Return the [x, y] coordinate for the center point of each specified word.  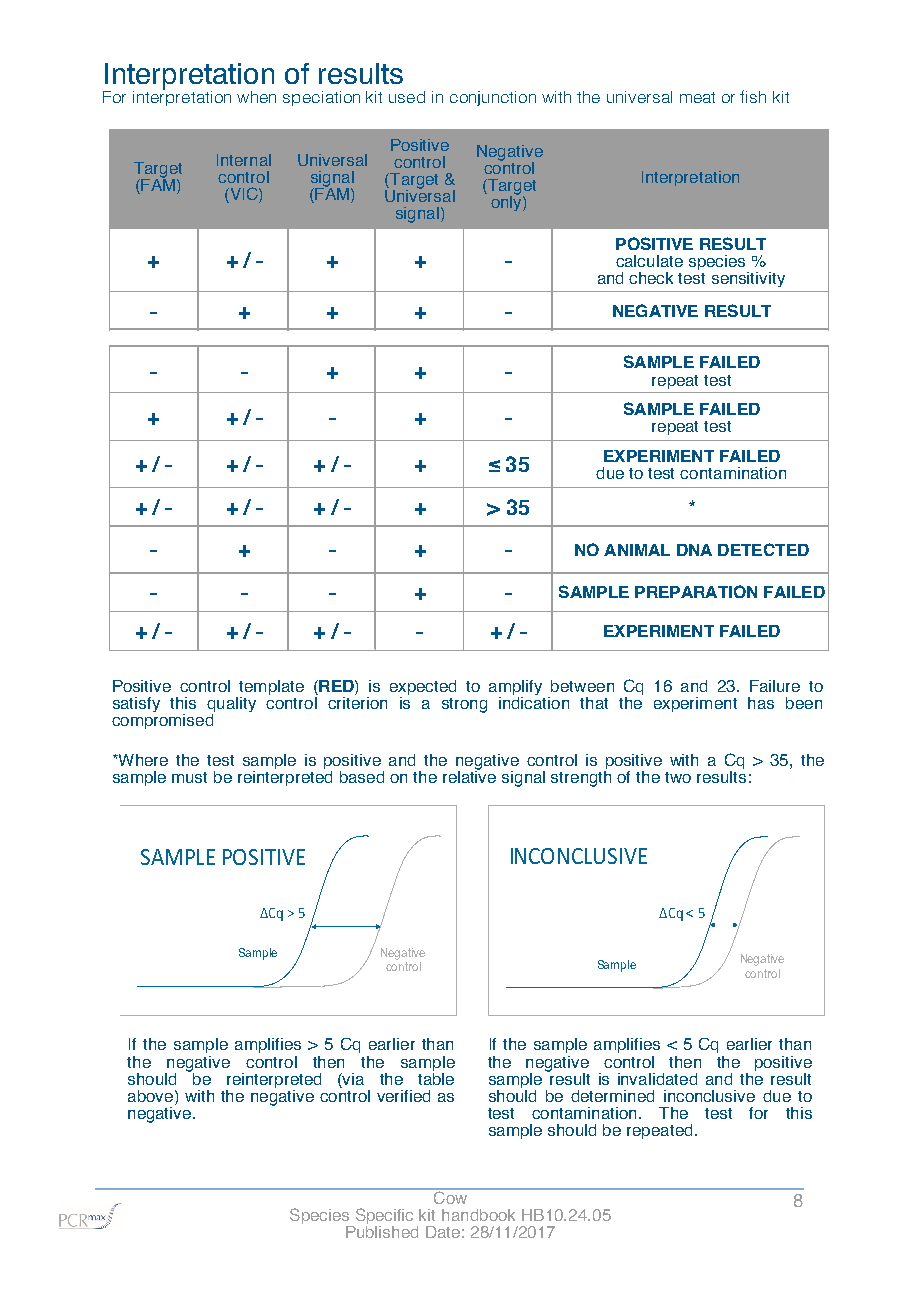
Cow [451, 1196]
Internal [244, 160]
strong [464, 705]
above [152, 1096]
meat [697, 97]
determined [612, 1096]
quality [231, 706]
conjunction [493, 98]
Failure [775, 686]
